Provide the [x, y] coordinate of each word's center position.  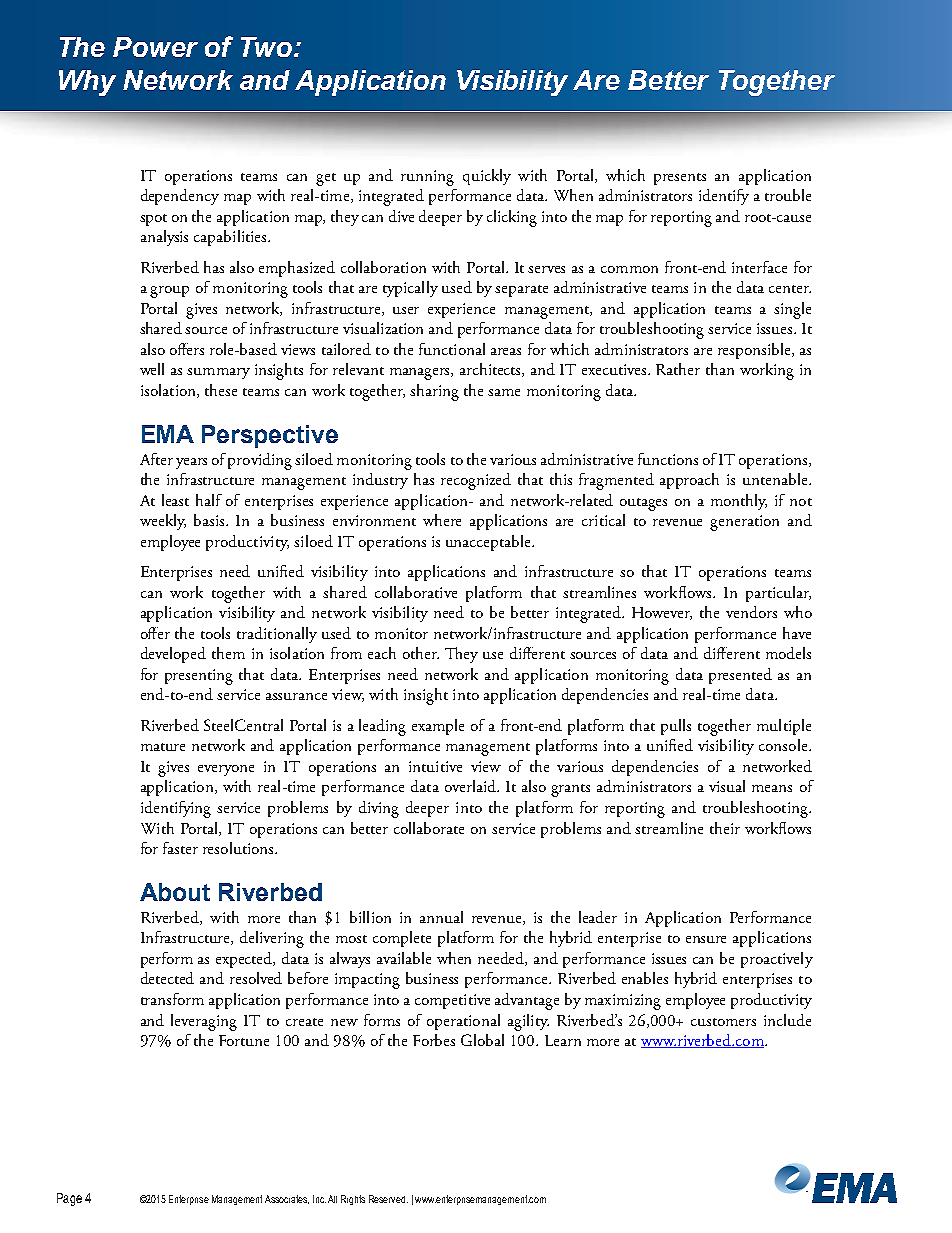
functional [452, 349]
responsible [755, 351]
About [175, 892]
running [427, 178]
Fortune [244, 1040]
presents [680, 179]
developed [173, 655]
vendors [751, 612]
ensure [706, 939]
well [152, 369]
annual [441, 917]
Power [155, 47]
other [421, 653]
